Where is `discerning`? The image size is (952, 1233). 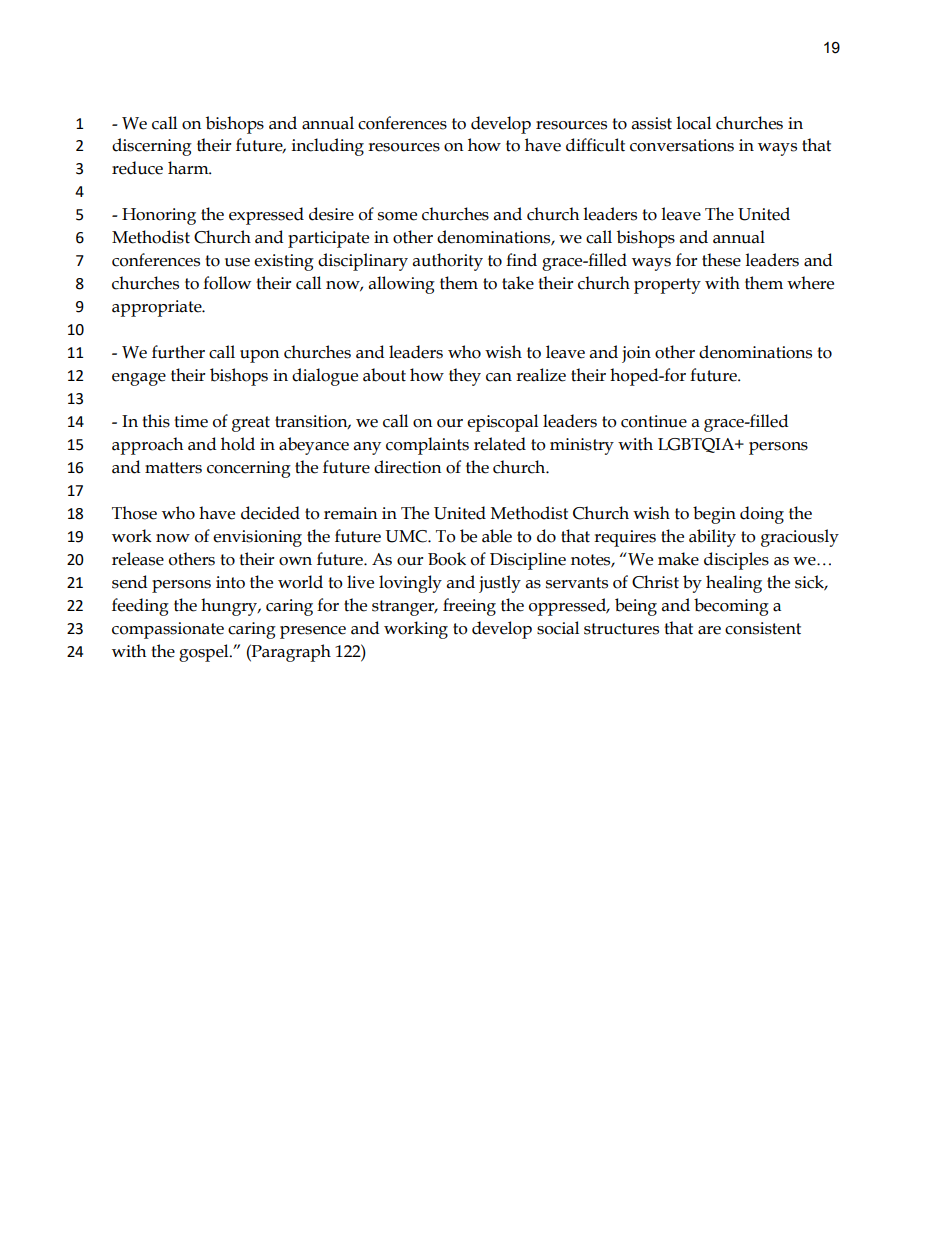
discerning is located at coordinates (152, 147).
